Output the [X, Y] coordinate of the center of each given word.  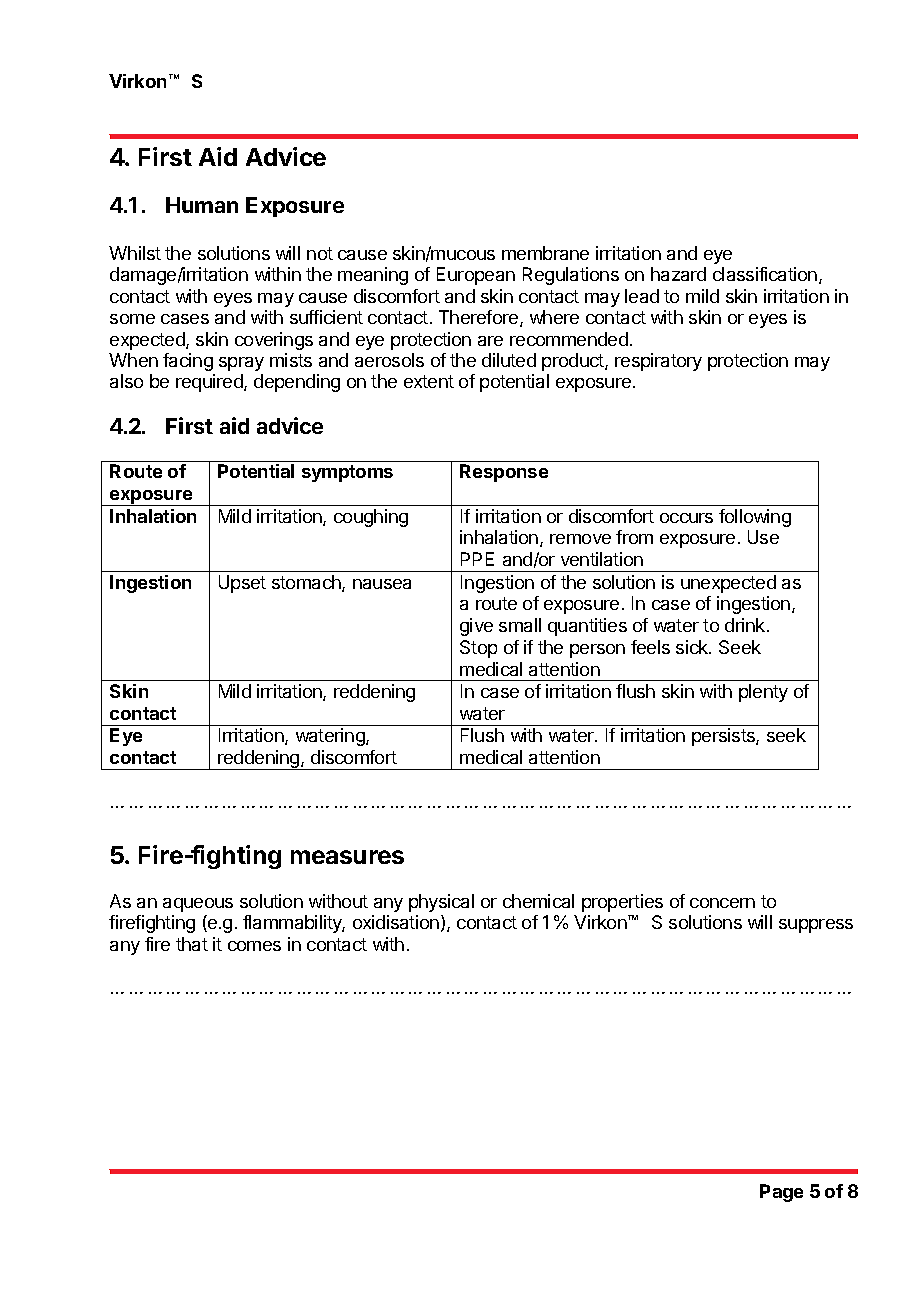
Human [202, 205]
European [476, 276]
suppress [816, 926]
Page [781, 1193]
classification [766, 275]
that [192, 944]
